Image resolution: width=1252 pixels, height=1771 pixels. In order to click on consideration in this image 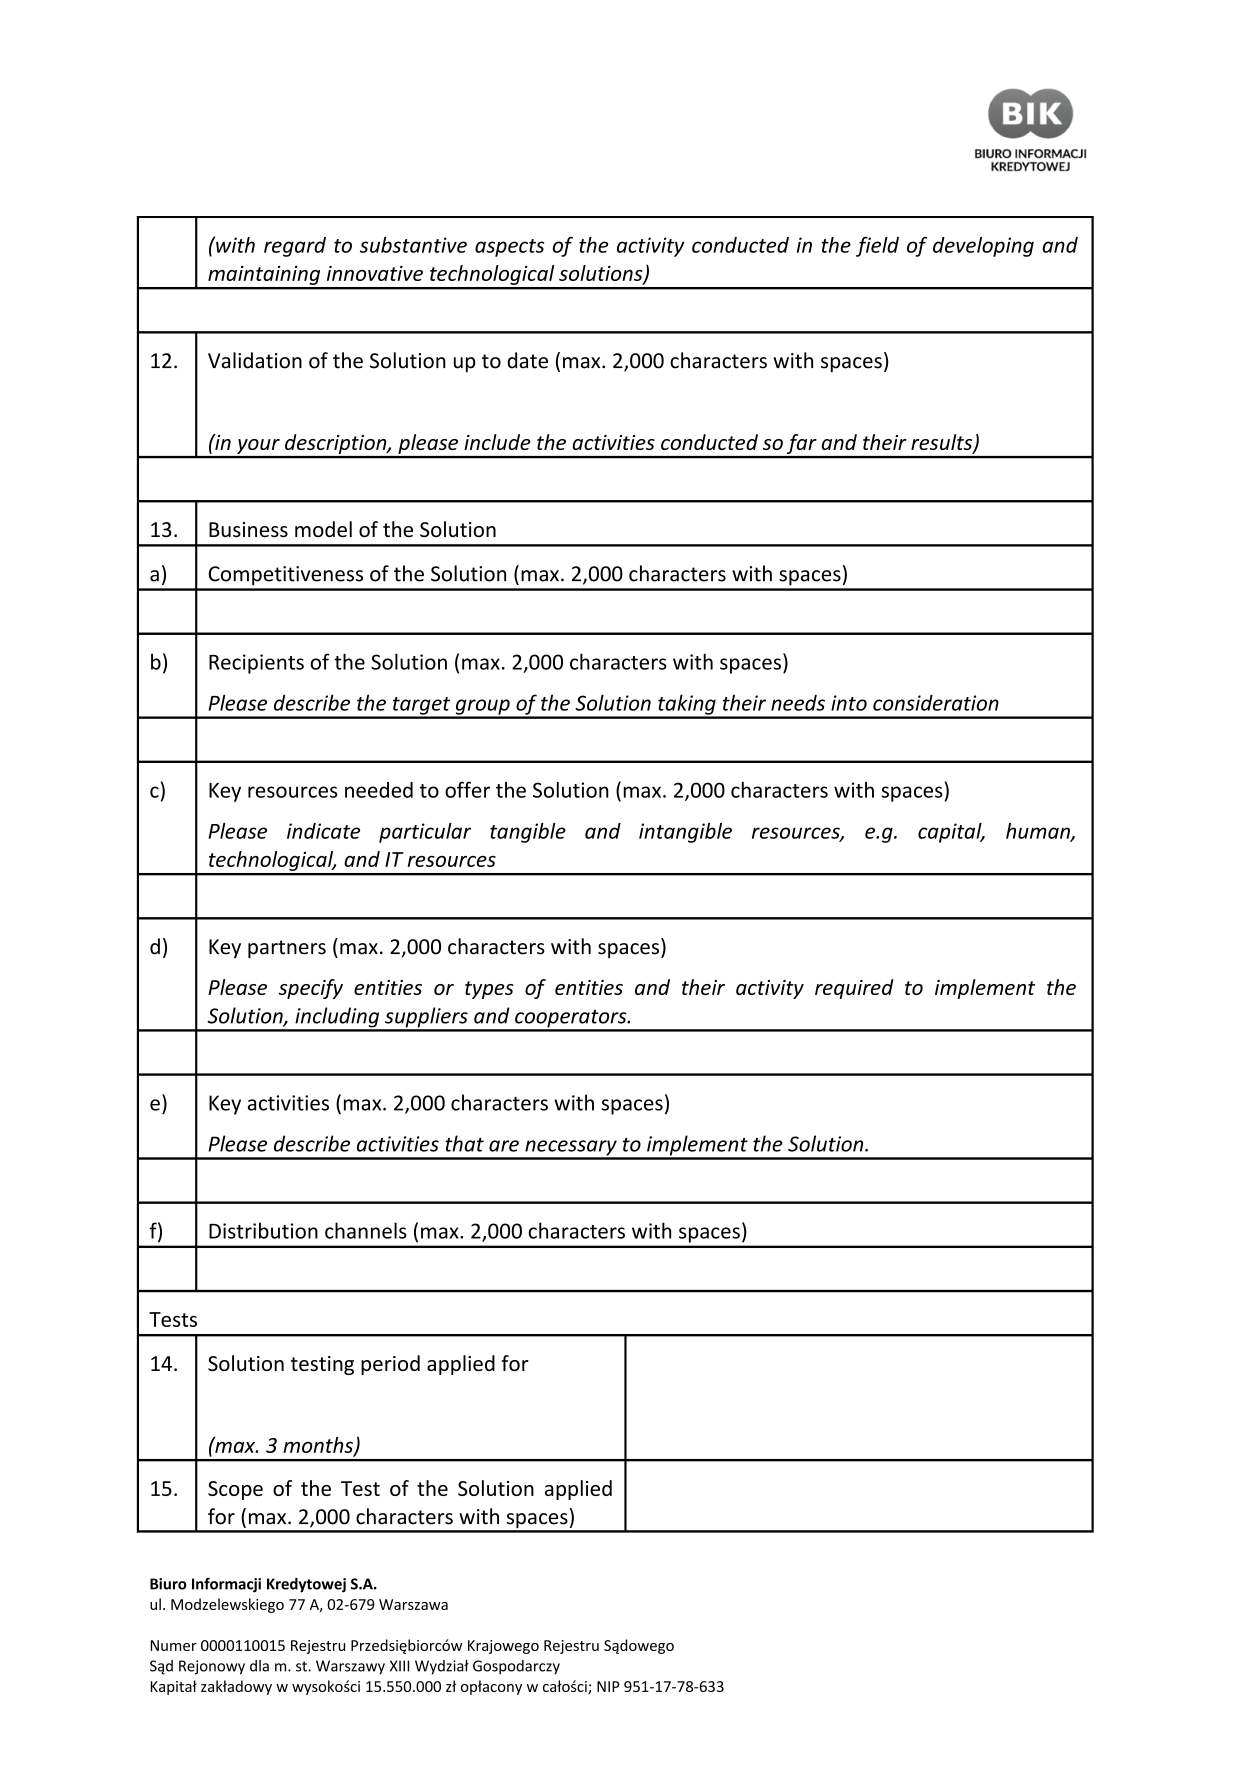, I will do `click(936, 703)`.
